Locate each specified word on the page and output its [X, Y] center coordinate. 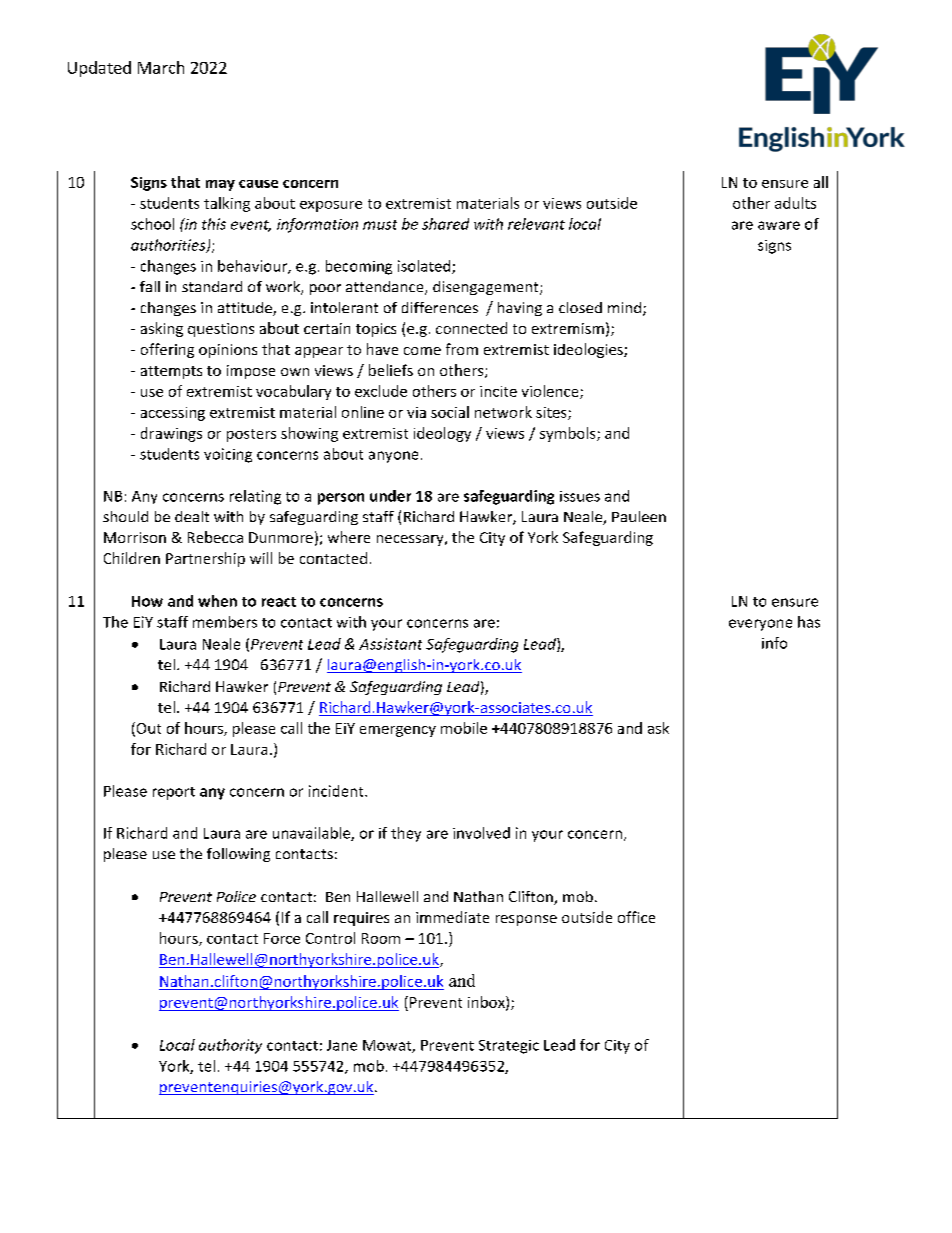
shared [445, 224]
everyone [760, 625]
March [161, 67]
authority [230, 1046]
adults [795, 203]
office [636, 917]
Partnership [205, 559]
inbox [487, 1003]
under [390, 496]
